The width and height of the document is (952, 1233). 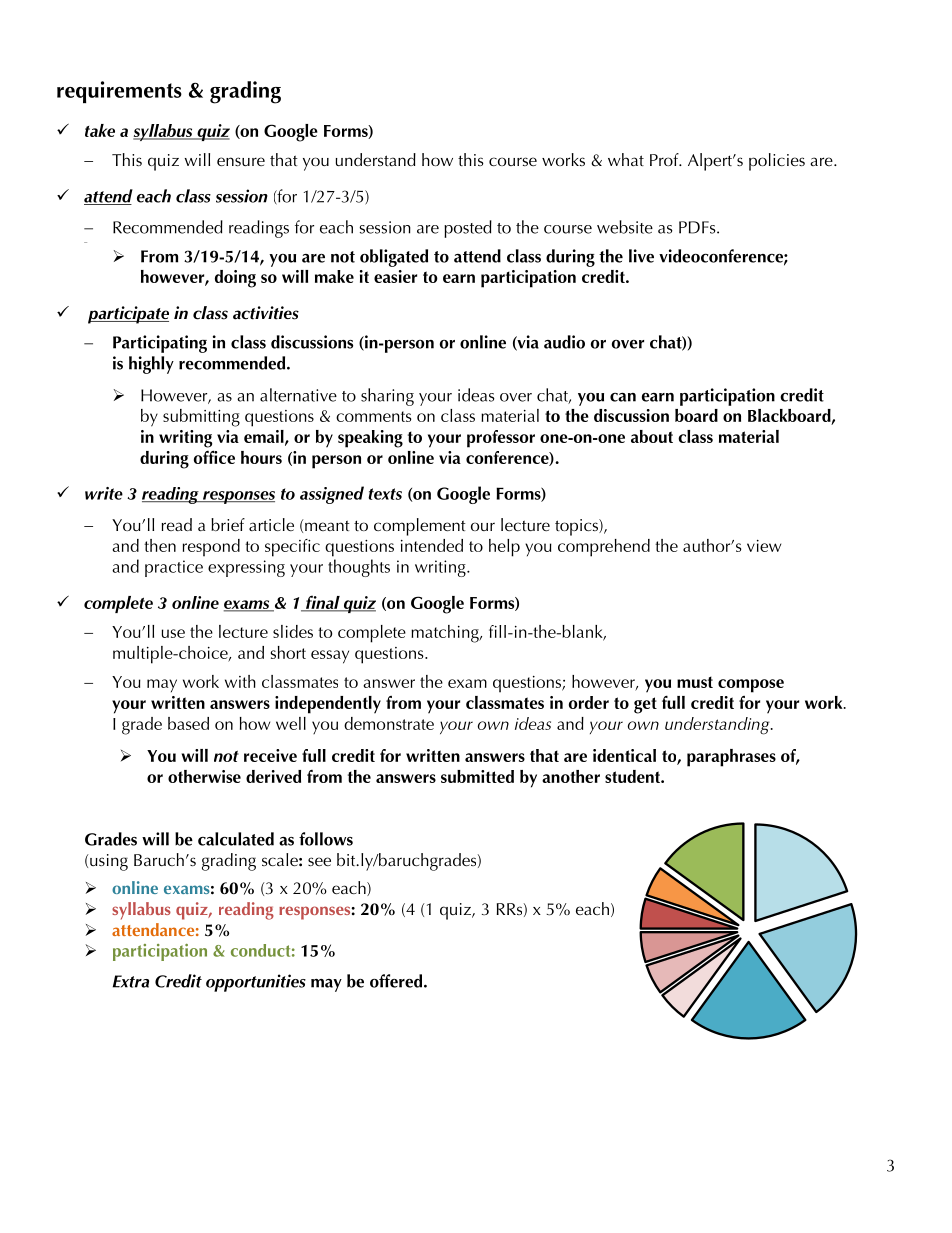 What do you see at coordinates (468, 229) in the document?
I see `posted` at bounding box center [468, 229].
